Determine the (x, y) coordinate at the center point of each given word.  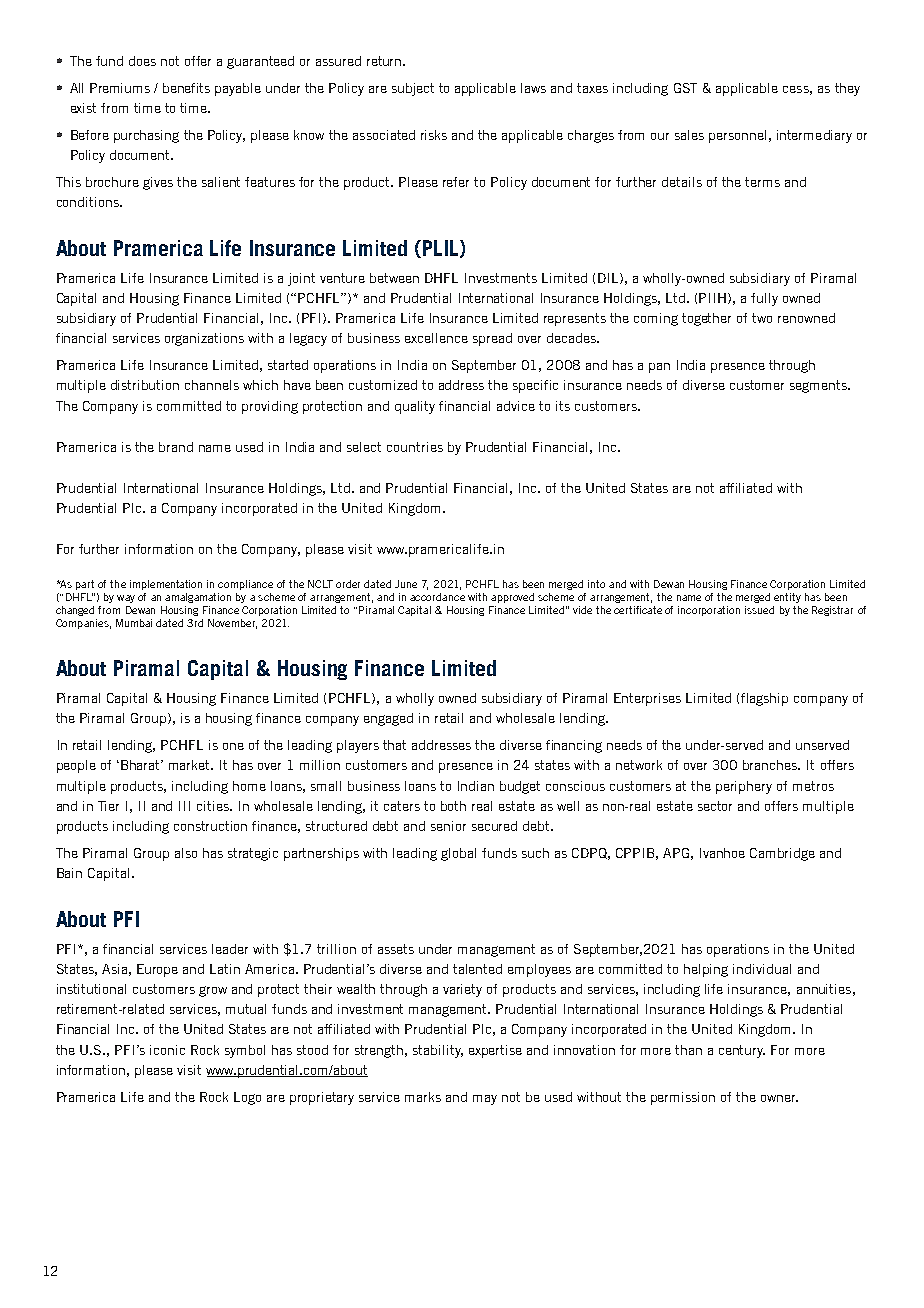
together (706, 319)
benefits (186, 88)
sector (715, 806)
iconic (167, 1050)
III (184, 806)
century (742, 1051)
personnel (737, 136)
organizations (204, 339)
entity (787, 598)
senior (448, 826)
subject (413, 89)
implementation (166, 585)
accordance (437, 597)
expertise (495, 1051)
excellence (436, 338)
